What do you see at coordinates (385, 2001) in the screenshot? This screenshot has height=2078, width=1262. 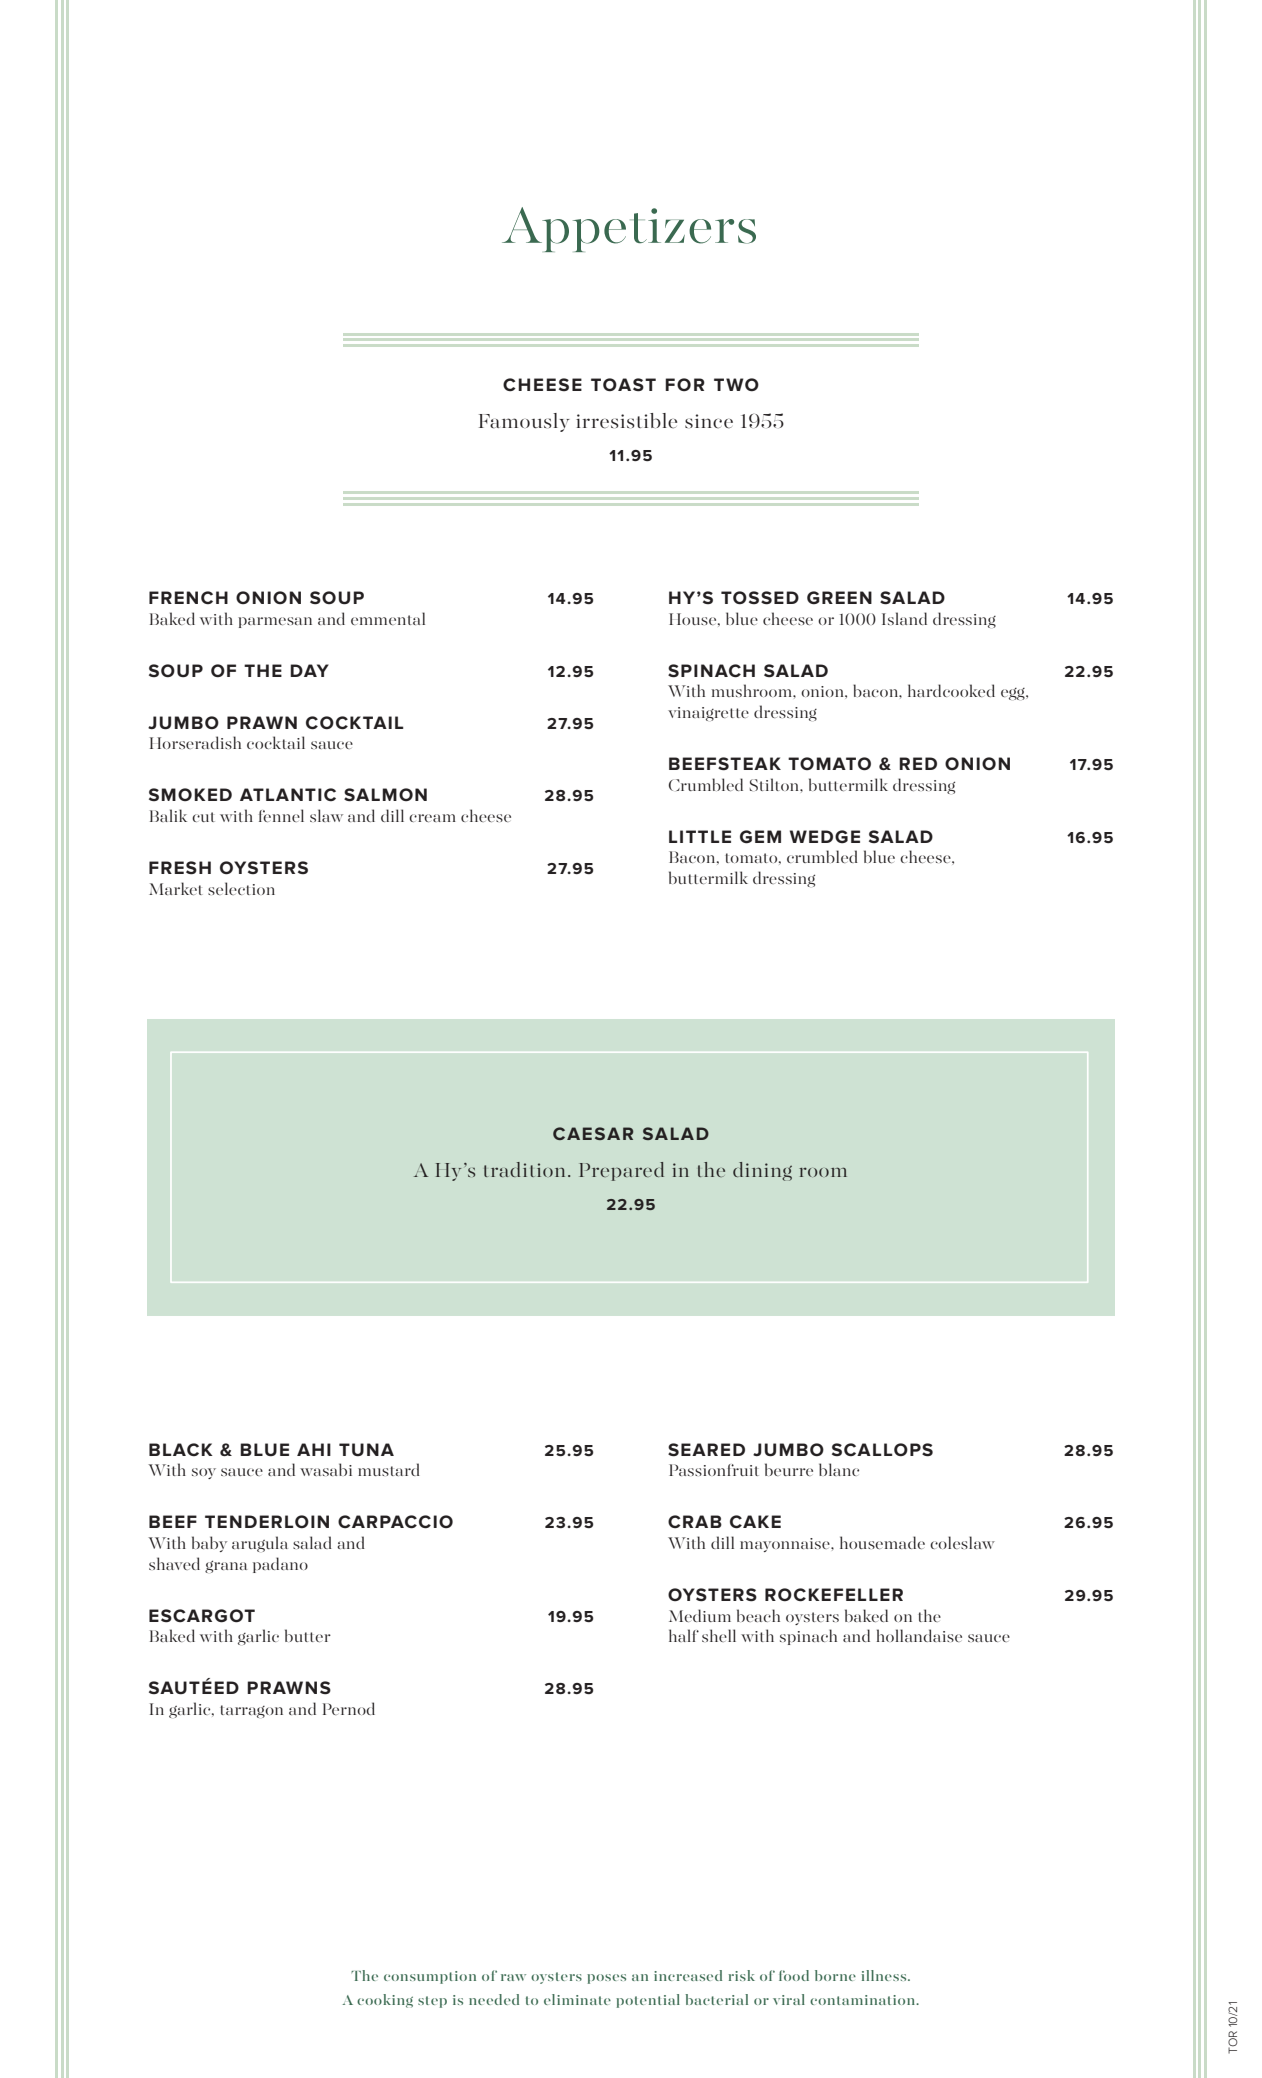 I see `cooking` at bounding box center [385, 2001].
